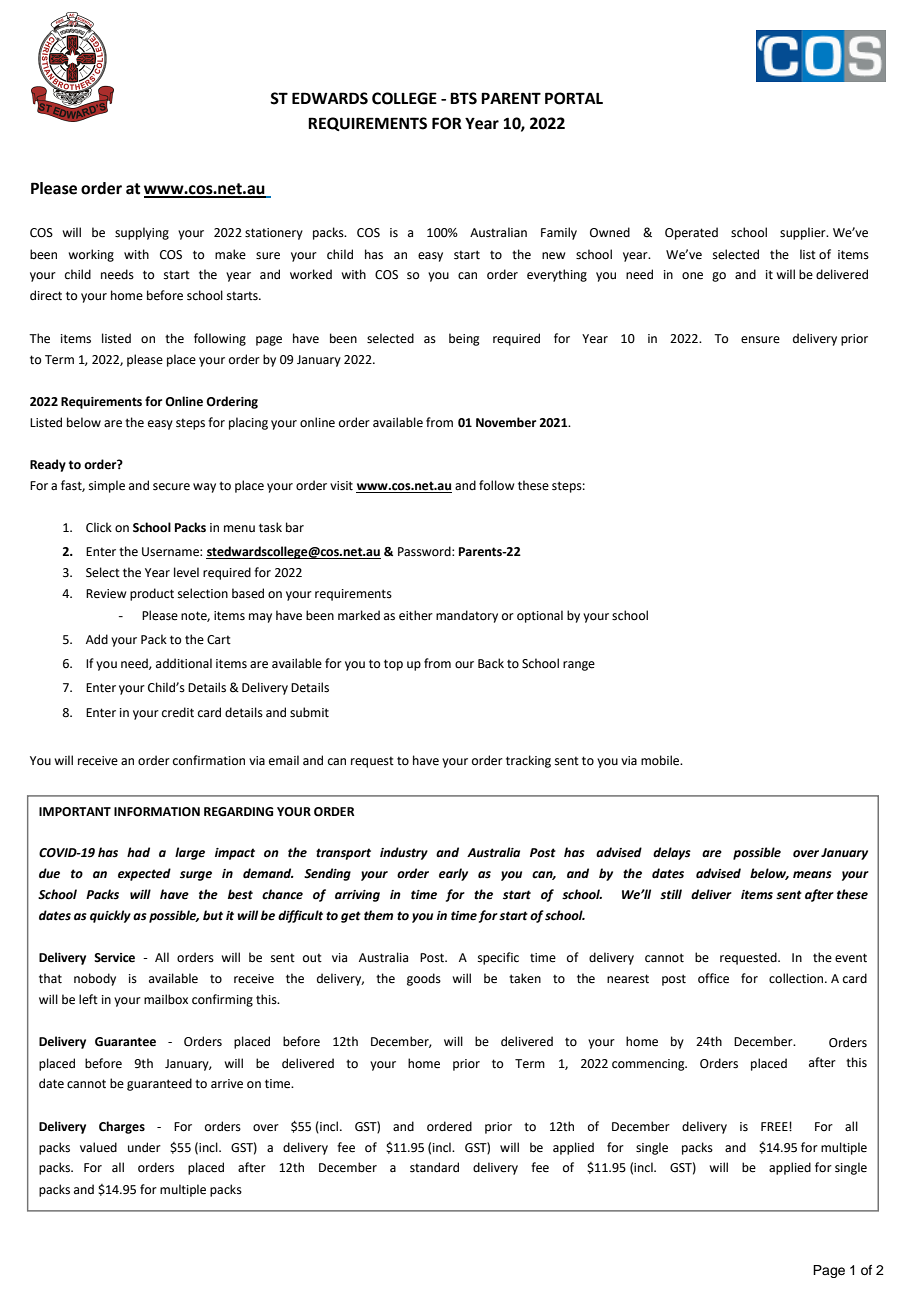  I want to click on FREE, so click(775, 1126).
